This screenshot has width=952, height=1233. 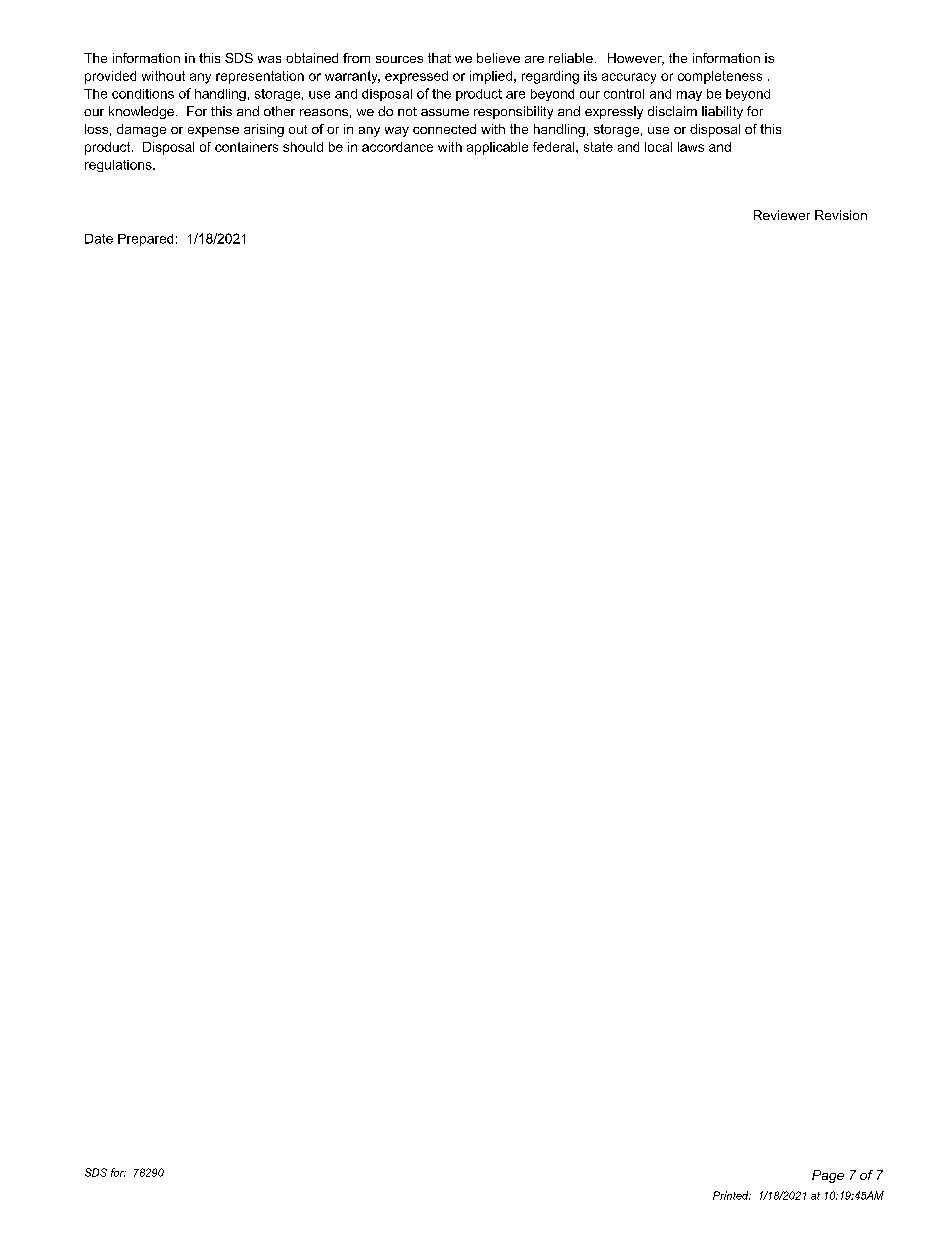 I want to click on Reviewer, so click(x=782, y=215).
